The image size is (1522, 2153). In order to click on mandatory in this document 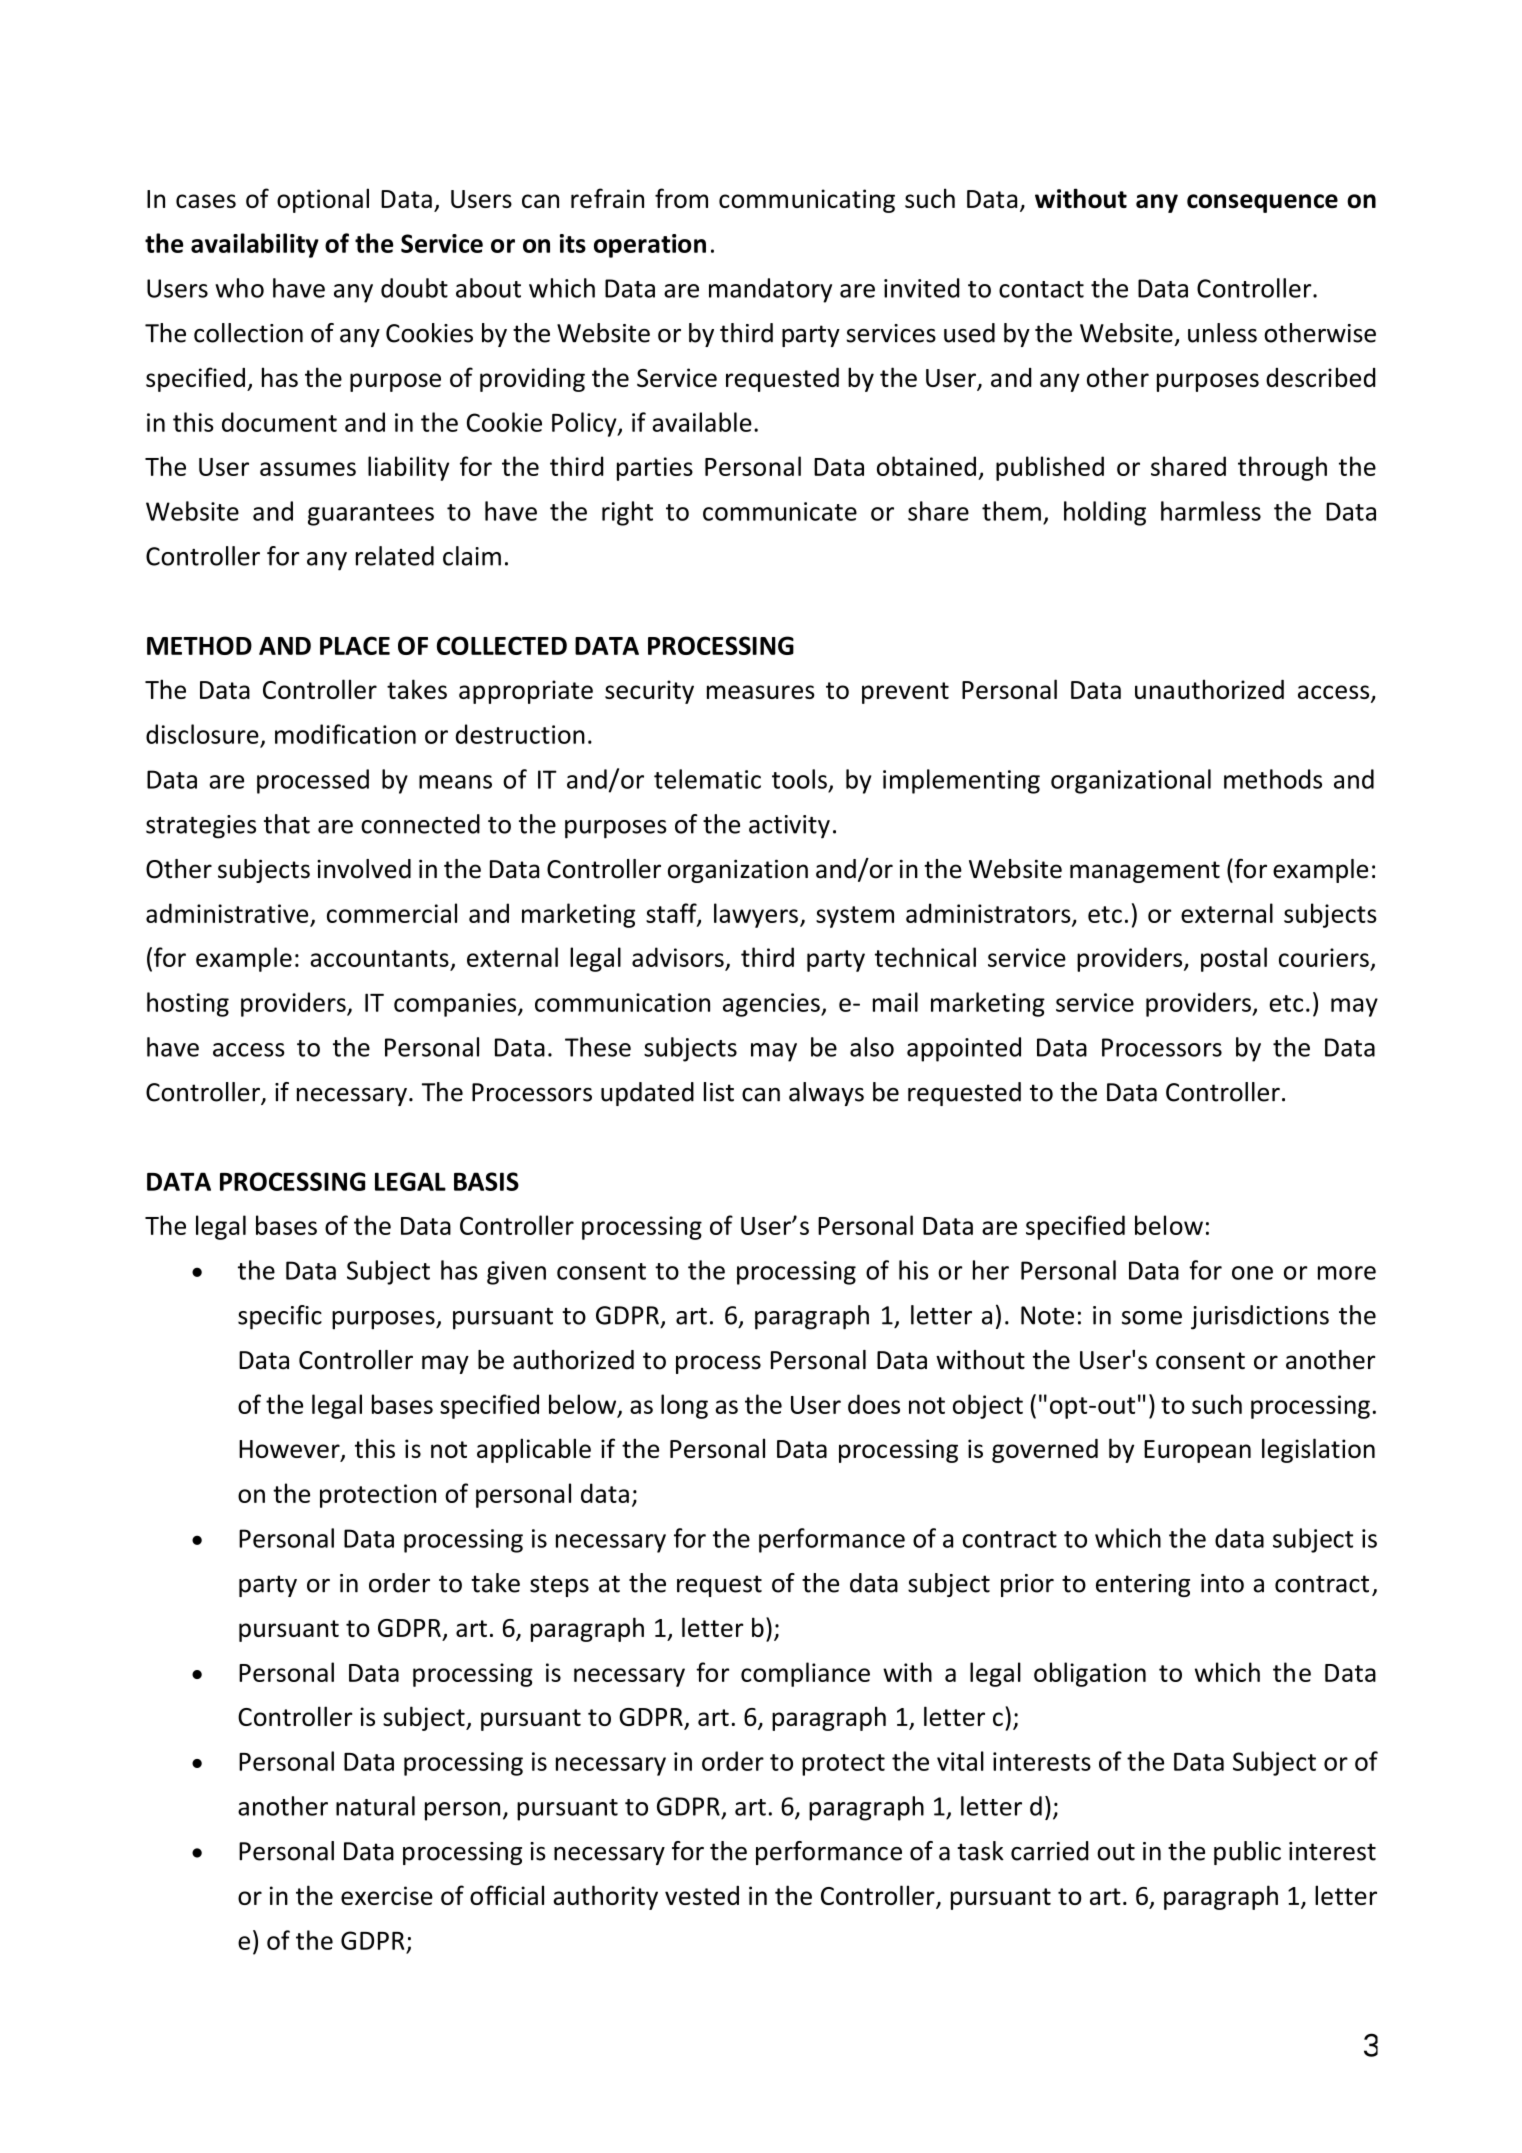, I will do `click(770, 290)`.
